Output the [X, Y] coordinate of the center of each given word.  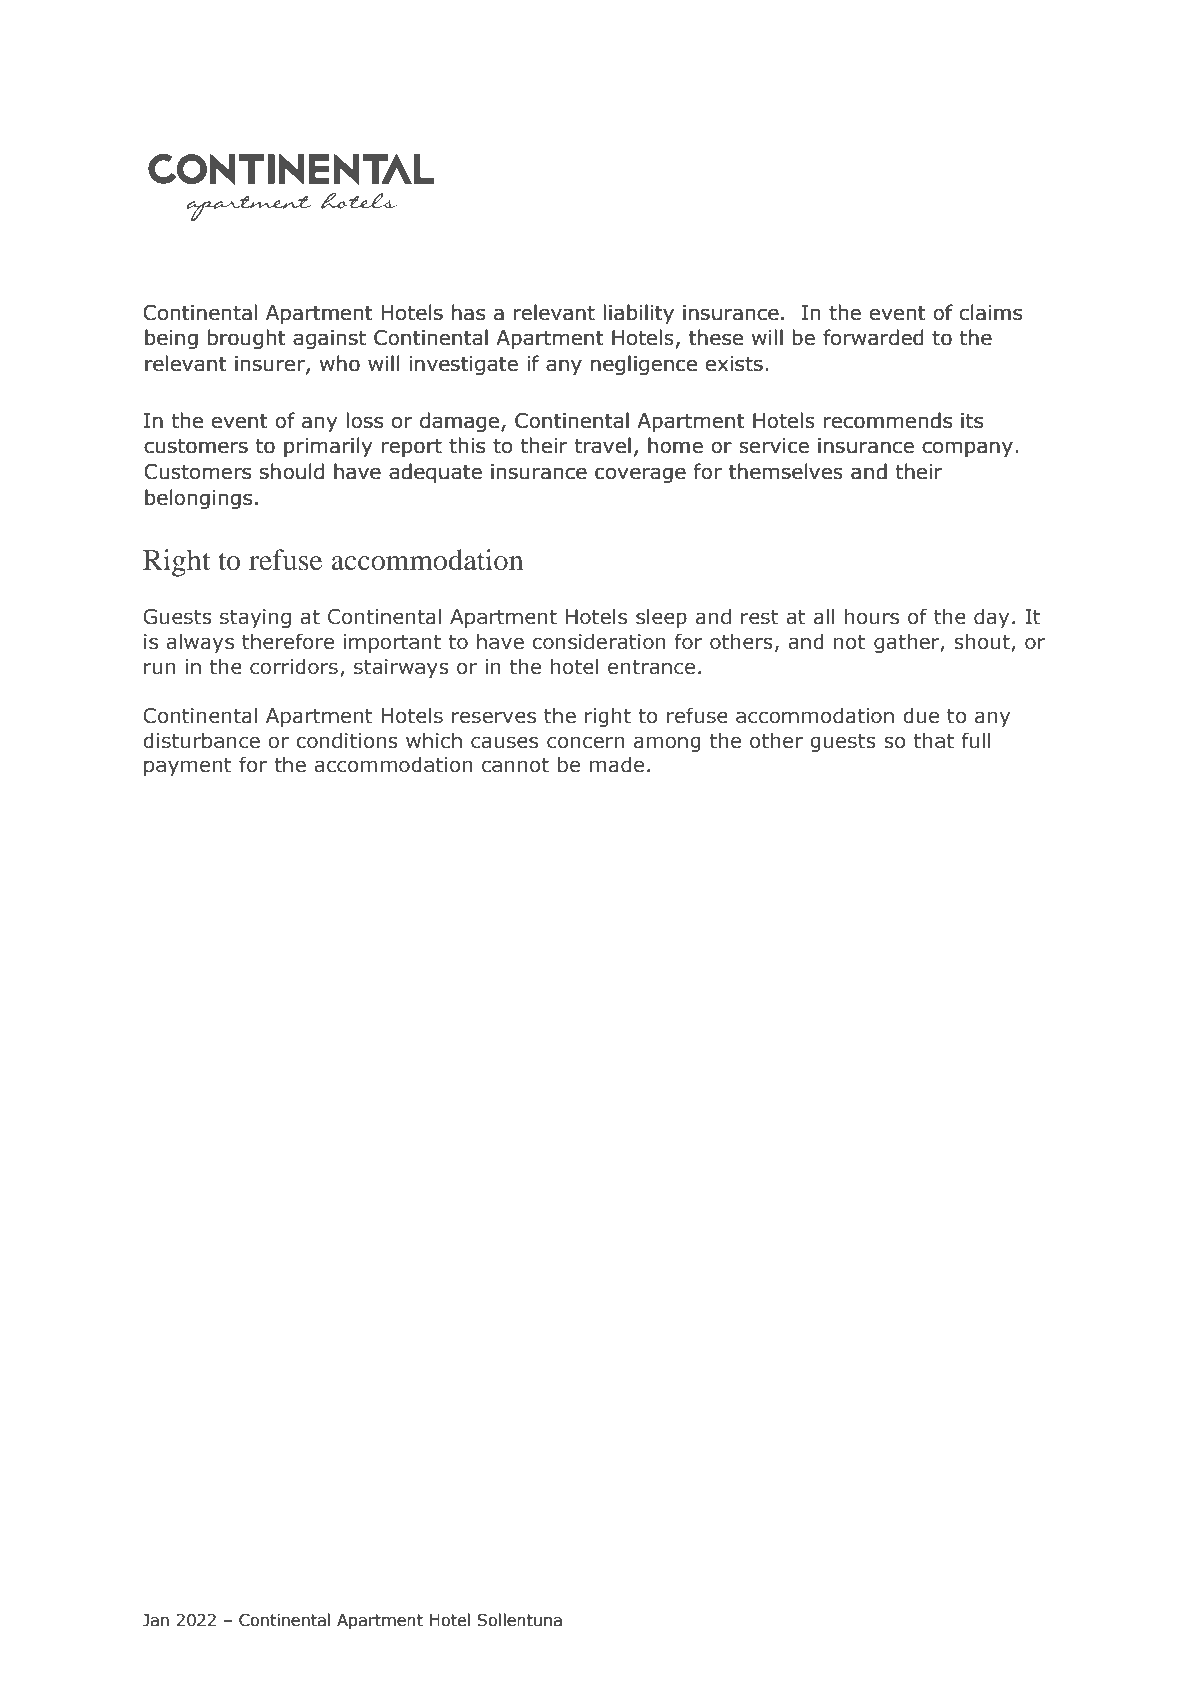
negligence [644, 365]
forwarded [873, 337]
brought [247, 339]
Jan [156, 1620]
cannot [515, 765]
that [934, 740]
